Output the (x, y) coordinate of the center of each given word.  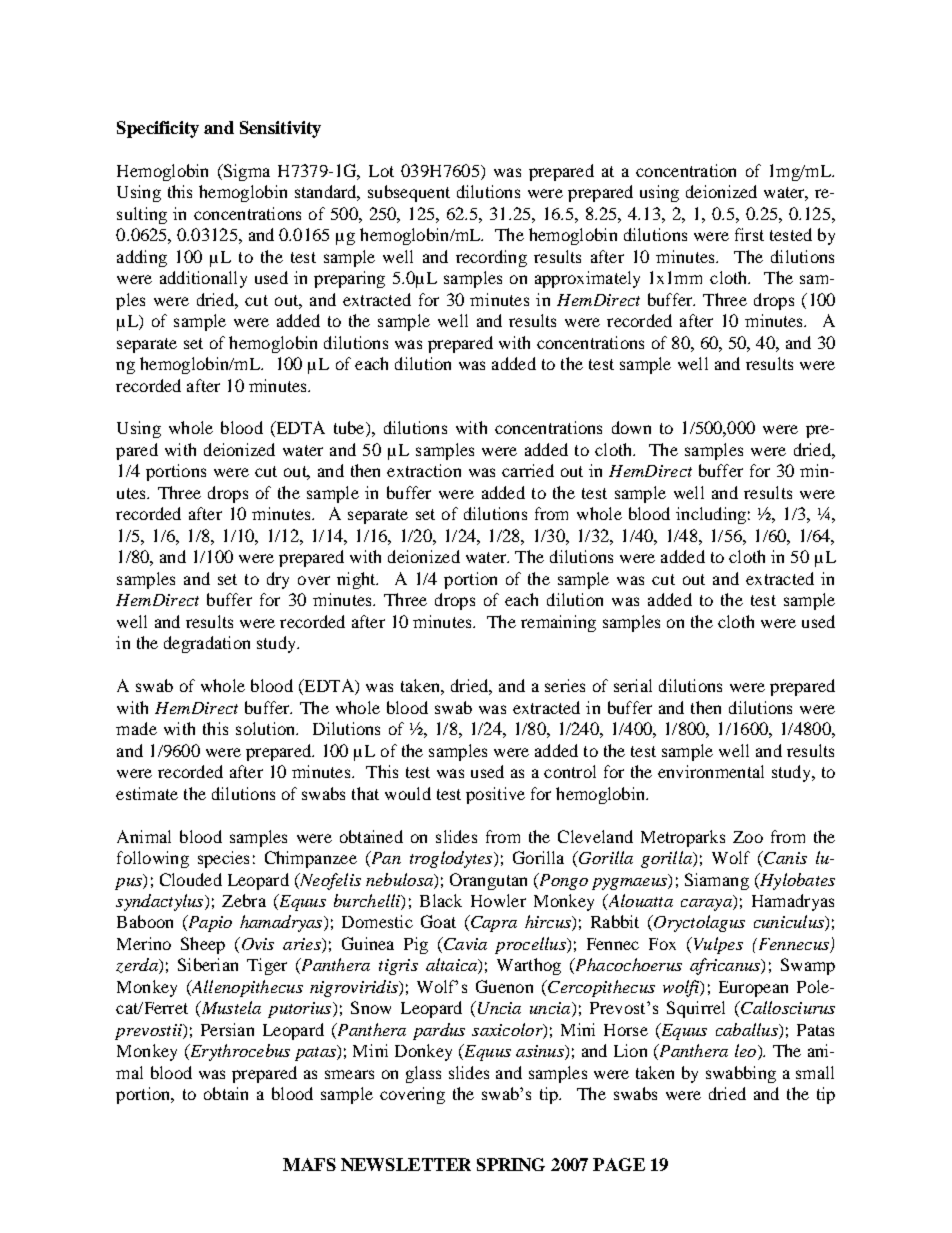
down (631, 427)
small (815, 1072)
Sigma (245, 172)
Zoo (748, 837)
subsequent (409, 193)
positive (495, 795)
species (223, 859)
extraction (424, 470)
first (749, 234)
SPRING (511, 1164)
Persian (227, 1029)
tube (350, 429)
